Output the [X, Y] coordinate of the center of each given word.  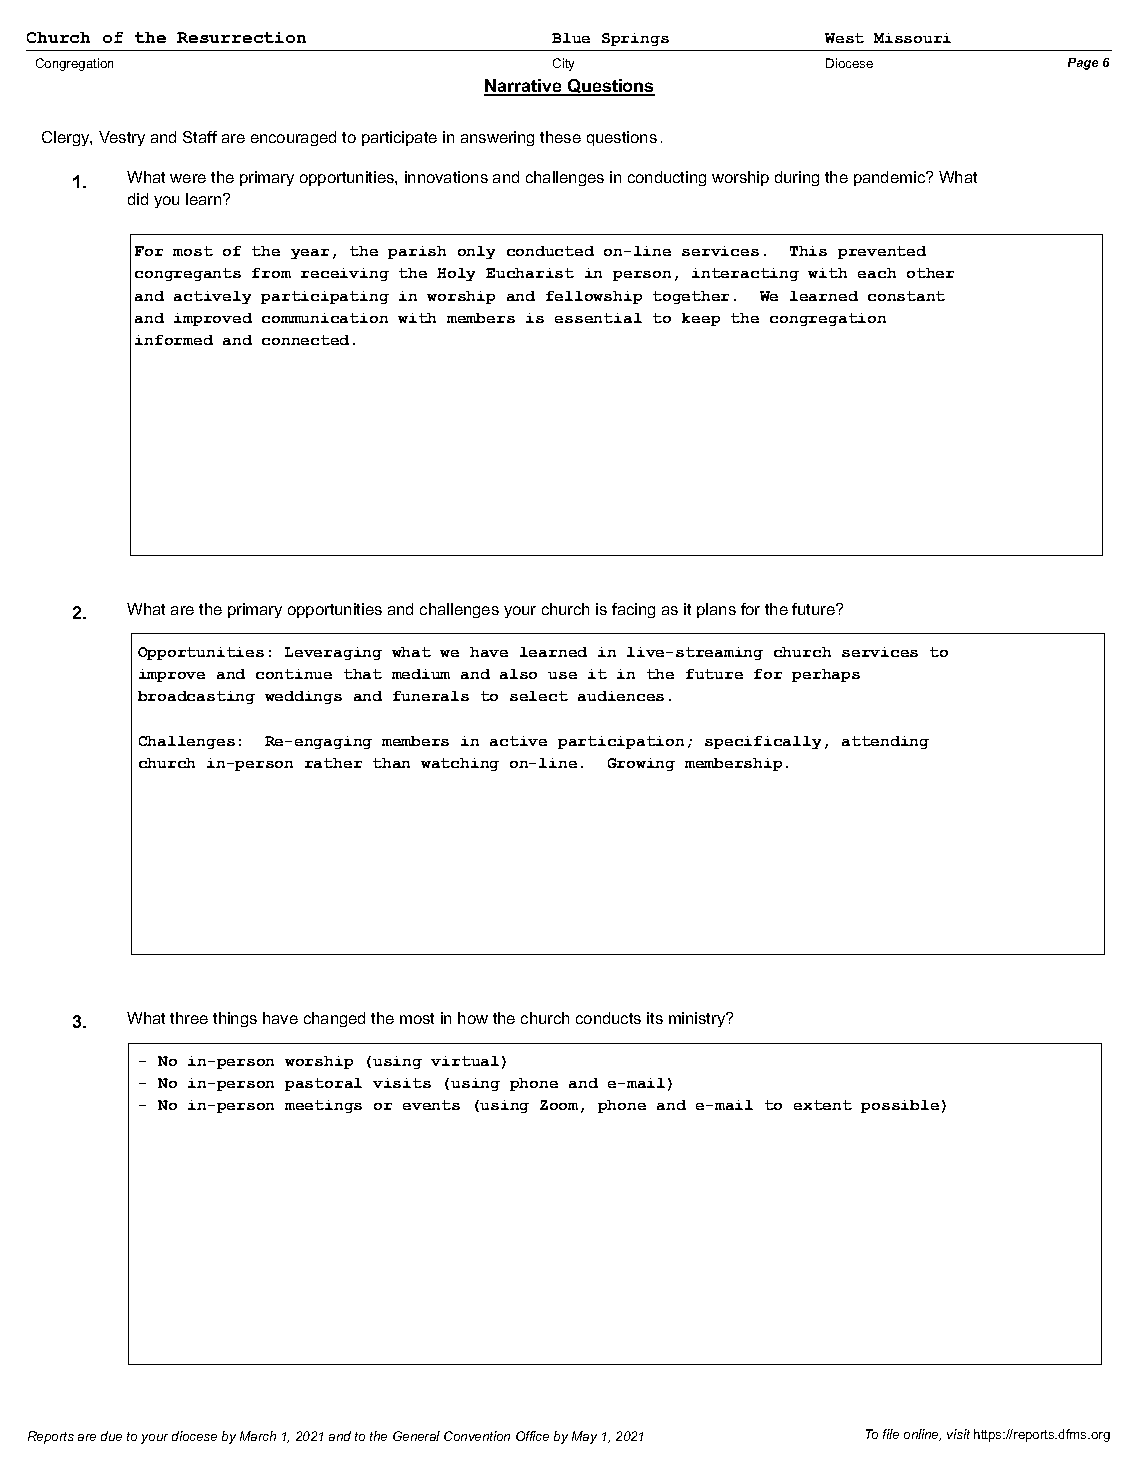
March [258, 1436]
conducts [608, 1018]
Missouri [912, 38]
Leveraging [333, 653]
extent [823, 1105]
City [563, 64]
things [235, 1019]
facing [633, 610]
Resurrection [241, 37]
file [891, 1434]
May [584, 1437]
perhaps [826, 675]
